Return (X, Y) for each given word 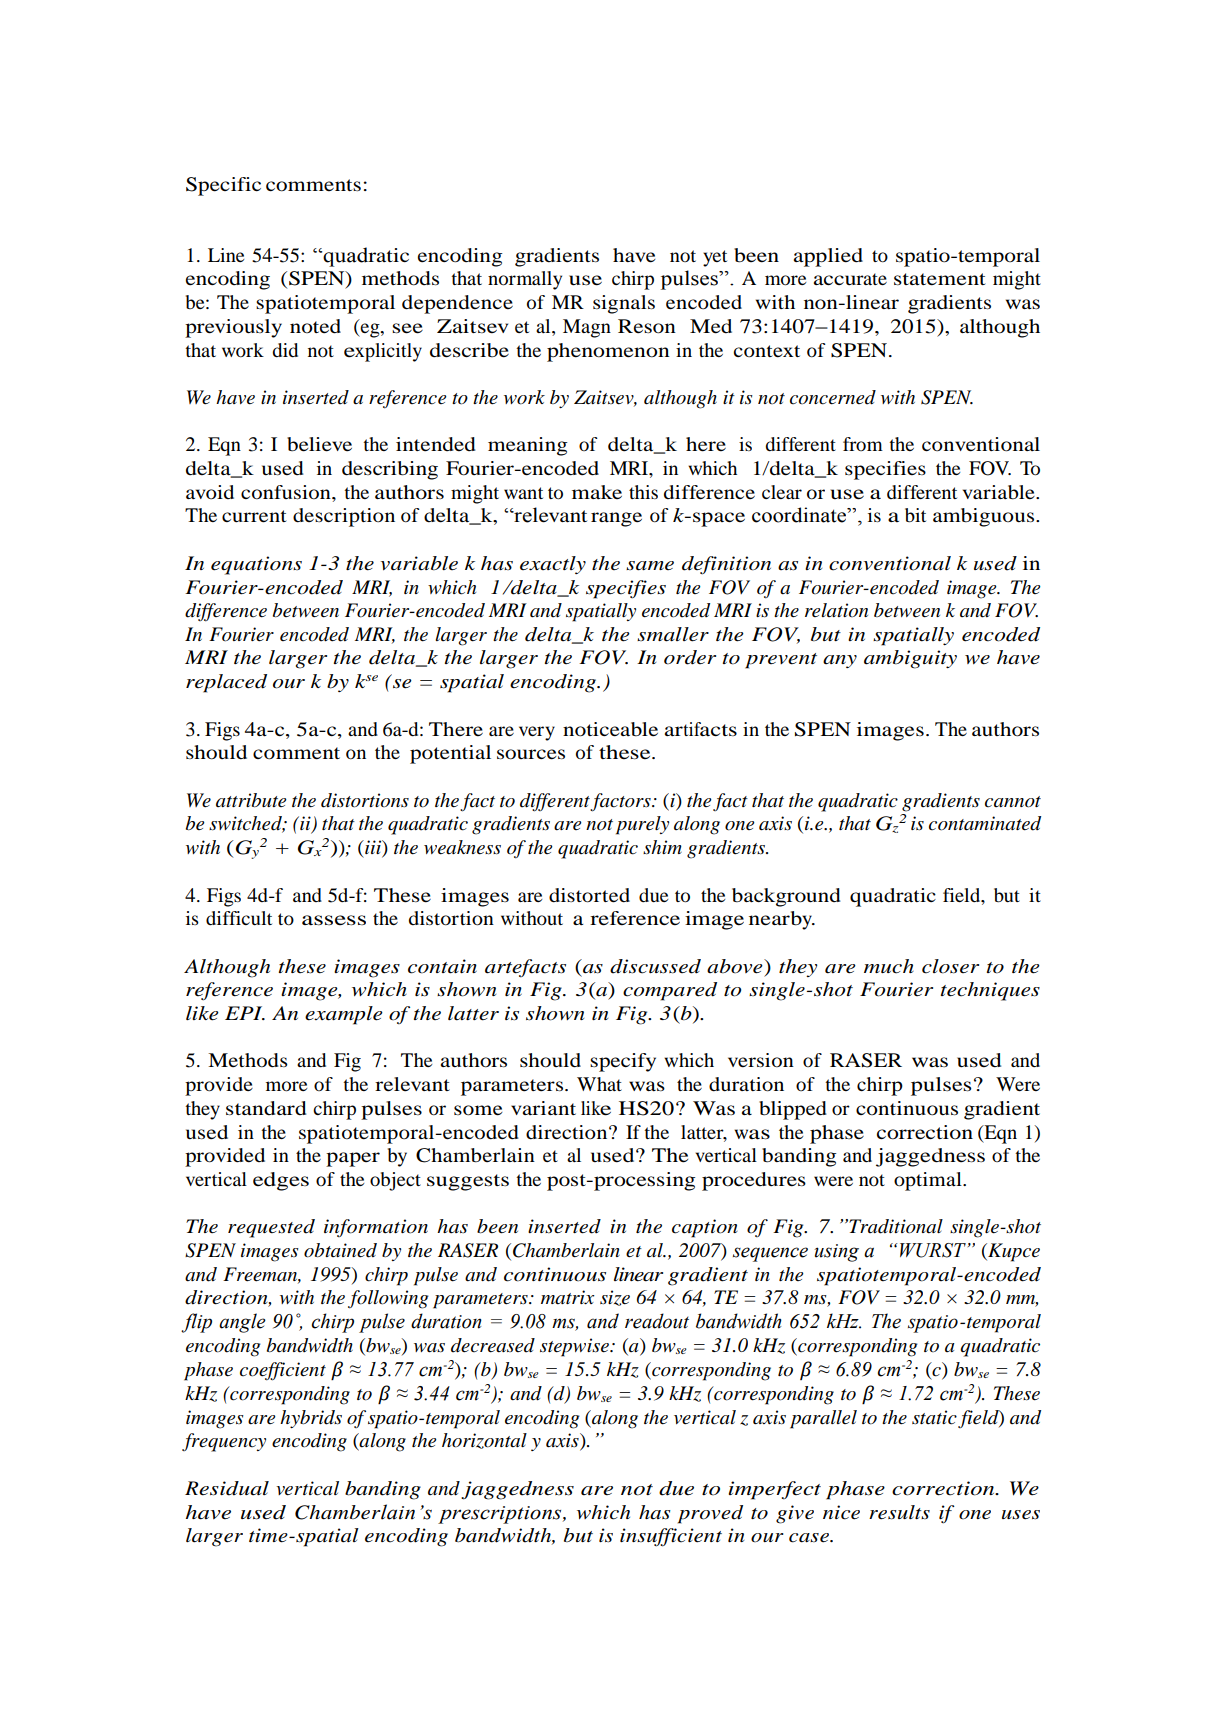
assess (334, 920)
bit (915, 515)
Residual (227, 1488)
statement (940, 279)
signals (624, 304)
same (650, 566)
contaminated (985, 823)
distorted (589, 895)
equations (256, 565)
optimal (929, 1181)
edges (281, 1181)
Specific (223, 186)
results (899, 1512)
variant (543, 1108)
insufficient (671, 1537)
